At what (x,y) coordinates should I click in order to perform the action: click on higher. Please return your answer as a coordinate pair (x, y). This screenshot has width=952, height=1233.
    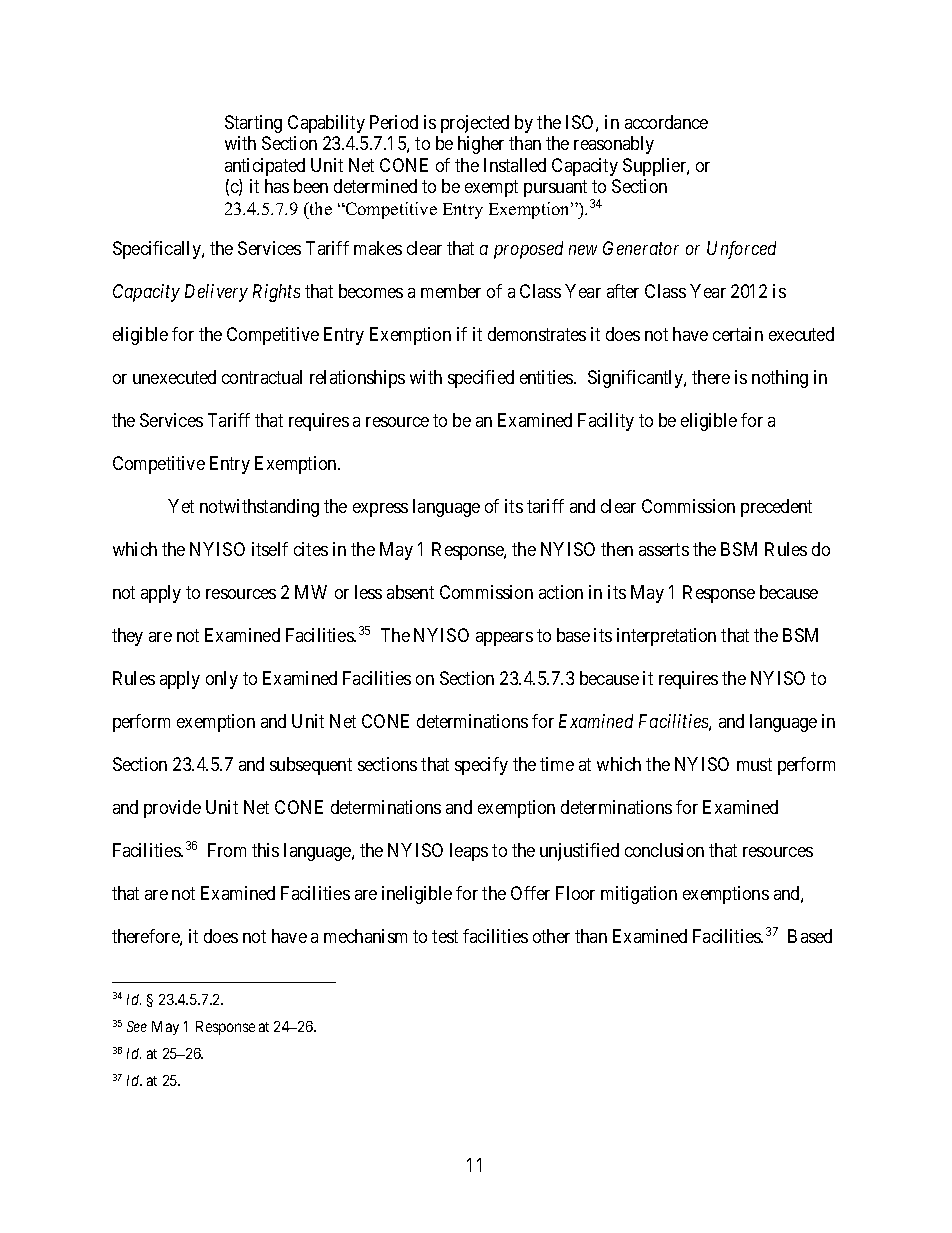
    Looking at the image, I should click on (481, 145).
